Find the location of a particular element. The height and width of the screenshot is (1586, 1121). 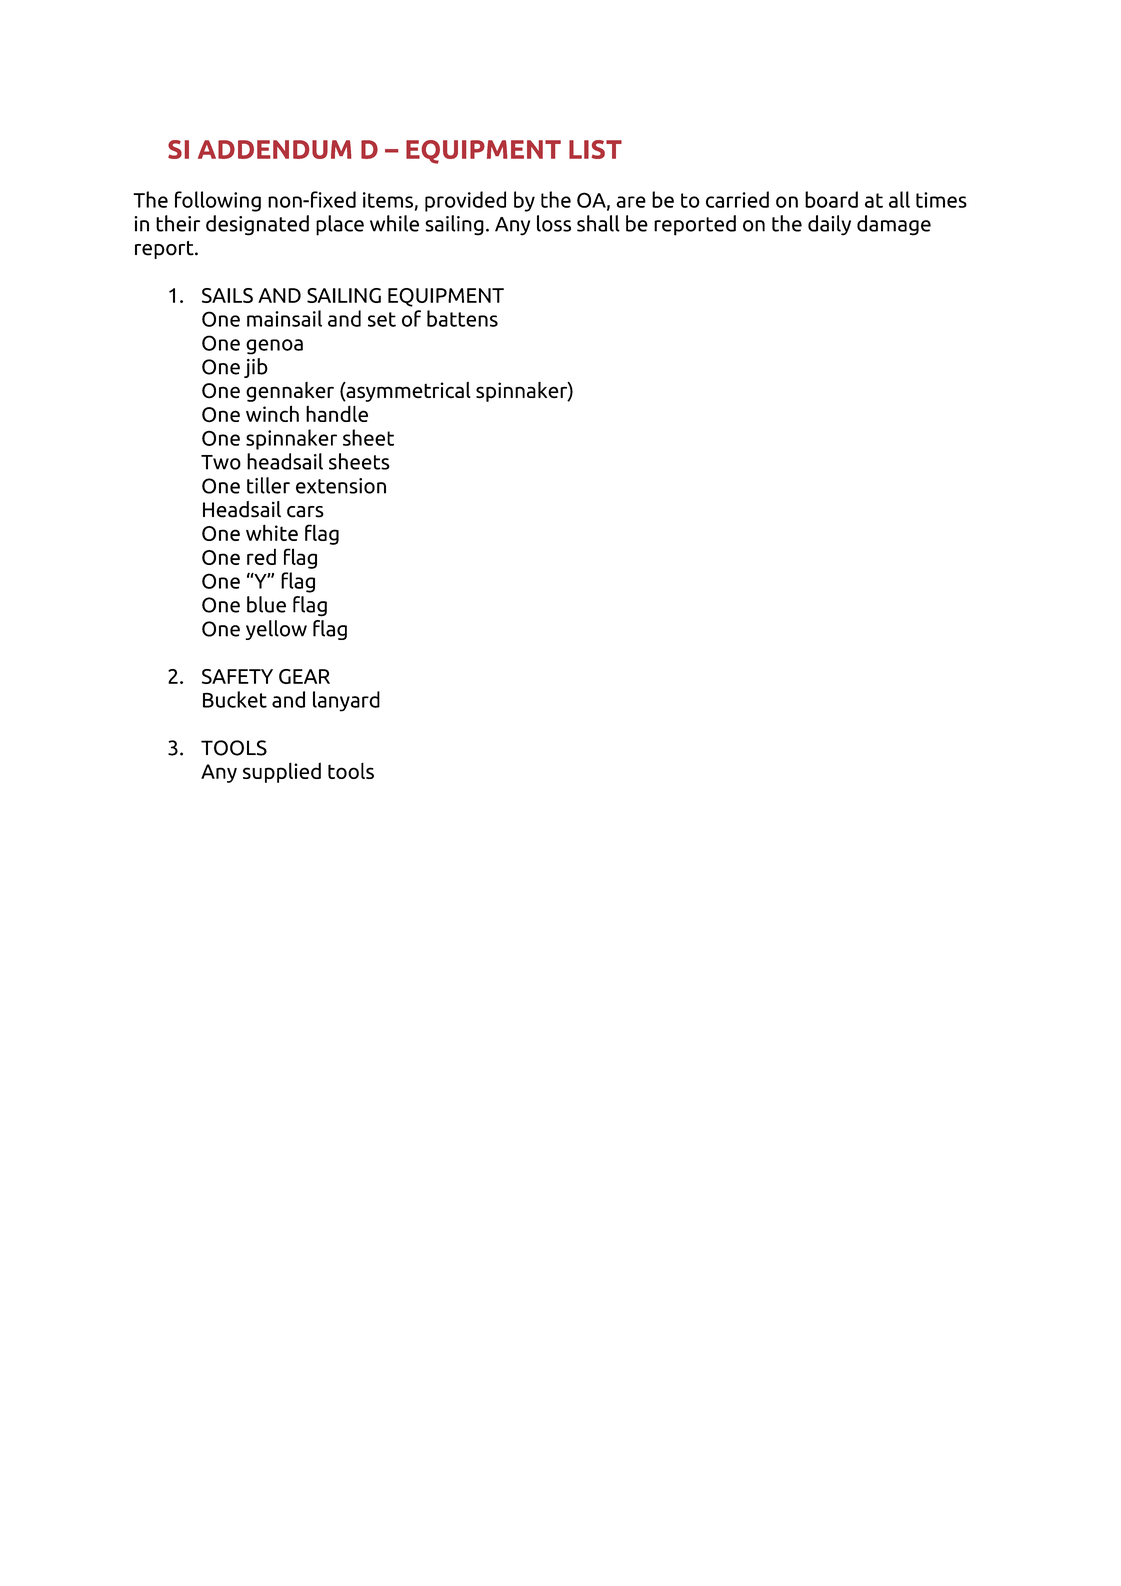

LIST is located at coordinates (595, 149).
